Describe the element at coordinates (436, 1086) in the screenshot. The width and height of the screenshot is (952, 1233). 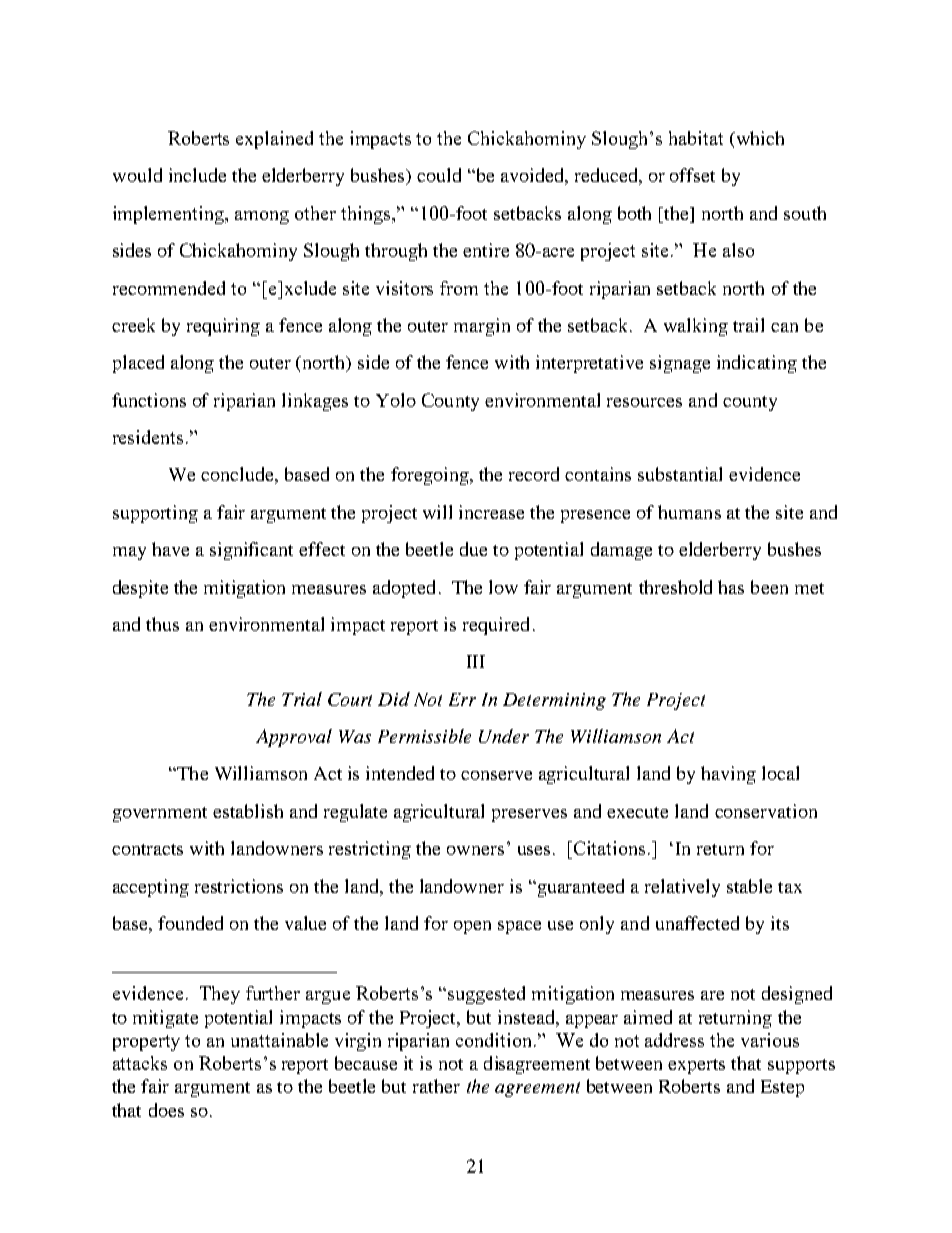
I see `rather` at that location.
